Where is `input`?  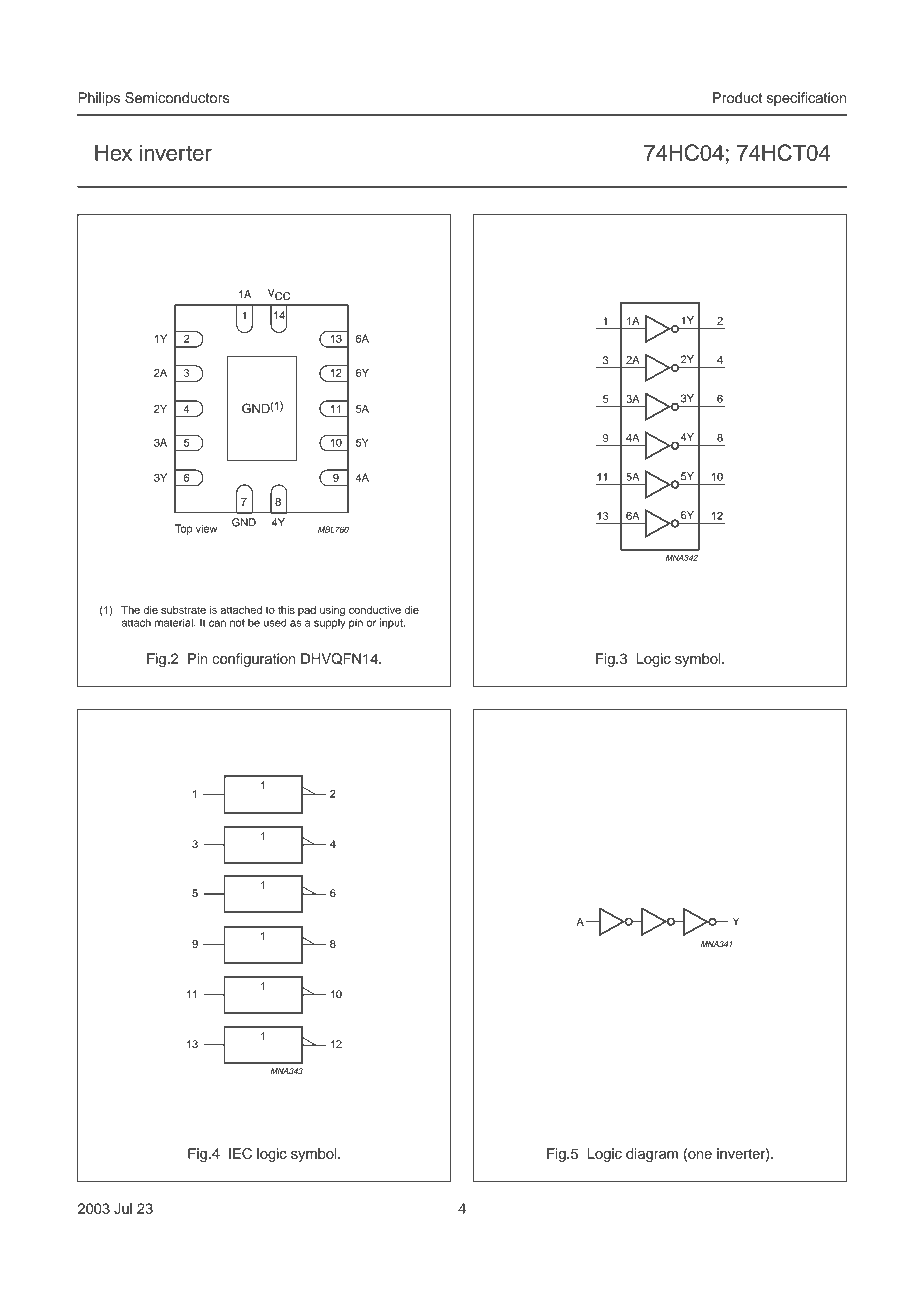 input is located at coordinates (392, 623).
